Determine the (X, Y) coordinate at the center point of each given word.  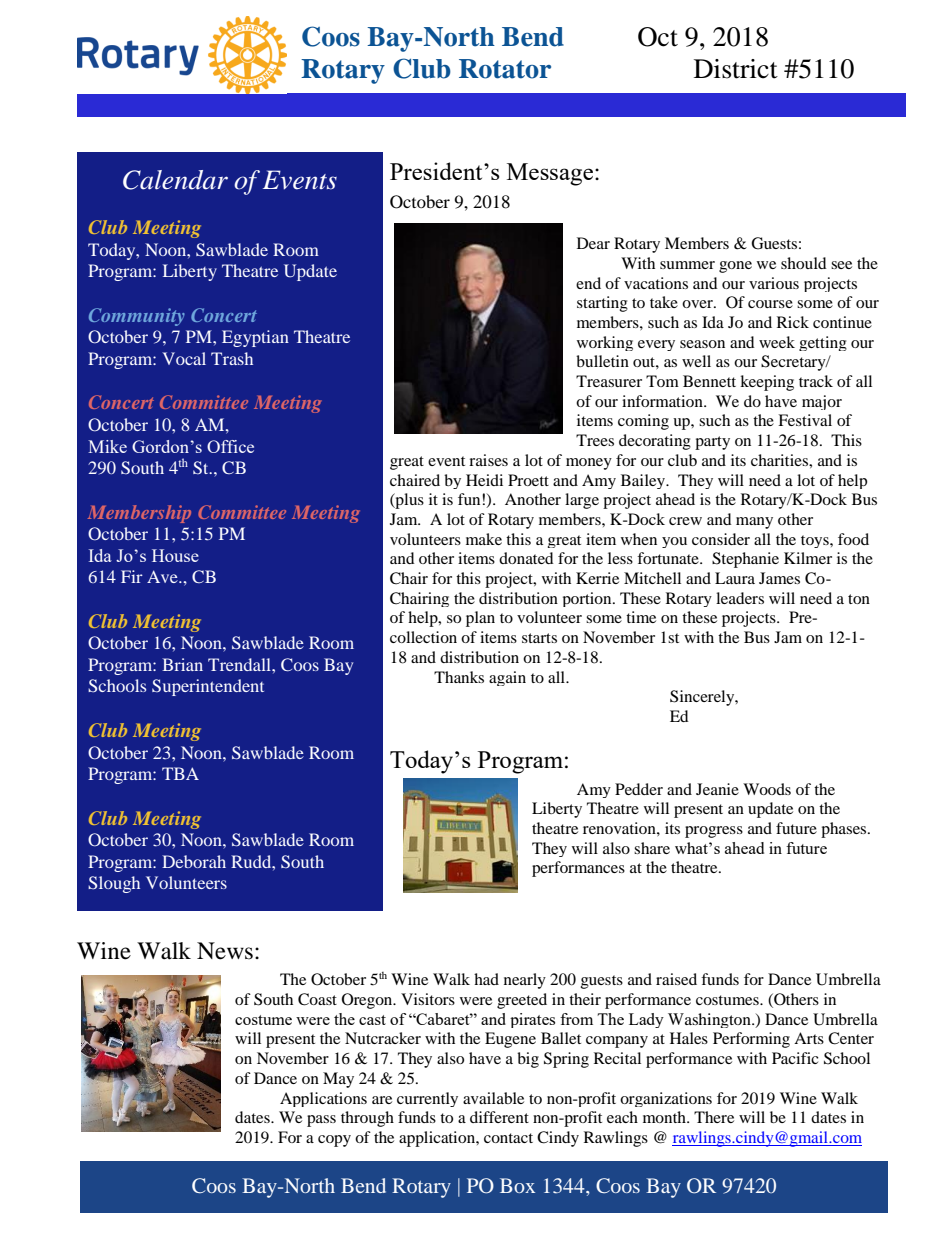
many (754, 523)
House (175, 555)
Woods (767, 789)
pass (321, 1121)
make (484, 539)
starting (602, 304)
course (770, 304)
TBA (180, 773)
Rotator (505, 69)
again (507, 678)
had (486, 979)
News (225, 951)
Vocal (184, 358)
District (736, 69)
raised (676, 979)
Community (137, 317)
